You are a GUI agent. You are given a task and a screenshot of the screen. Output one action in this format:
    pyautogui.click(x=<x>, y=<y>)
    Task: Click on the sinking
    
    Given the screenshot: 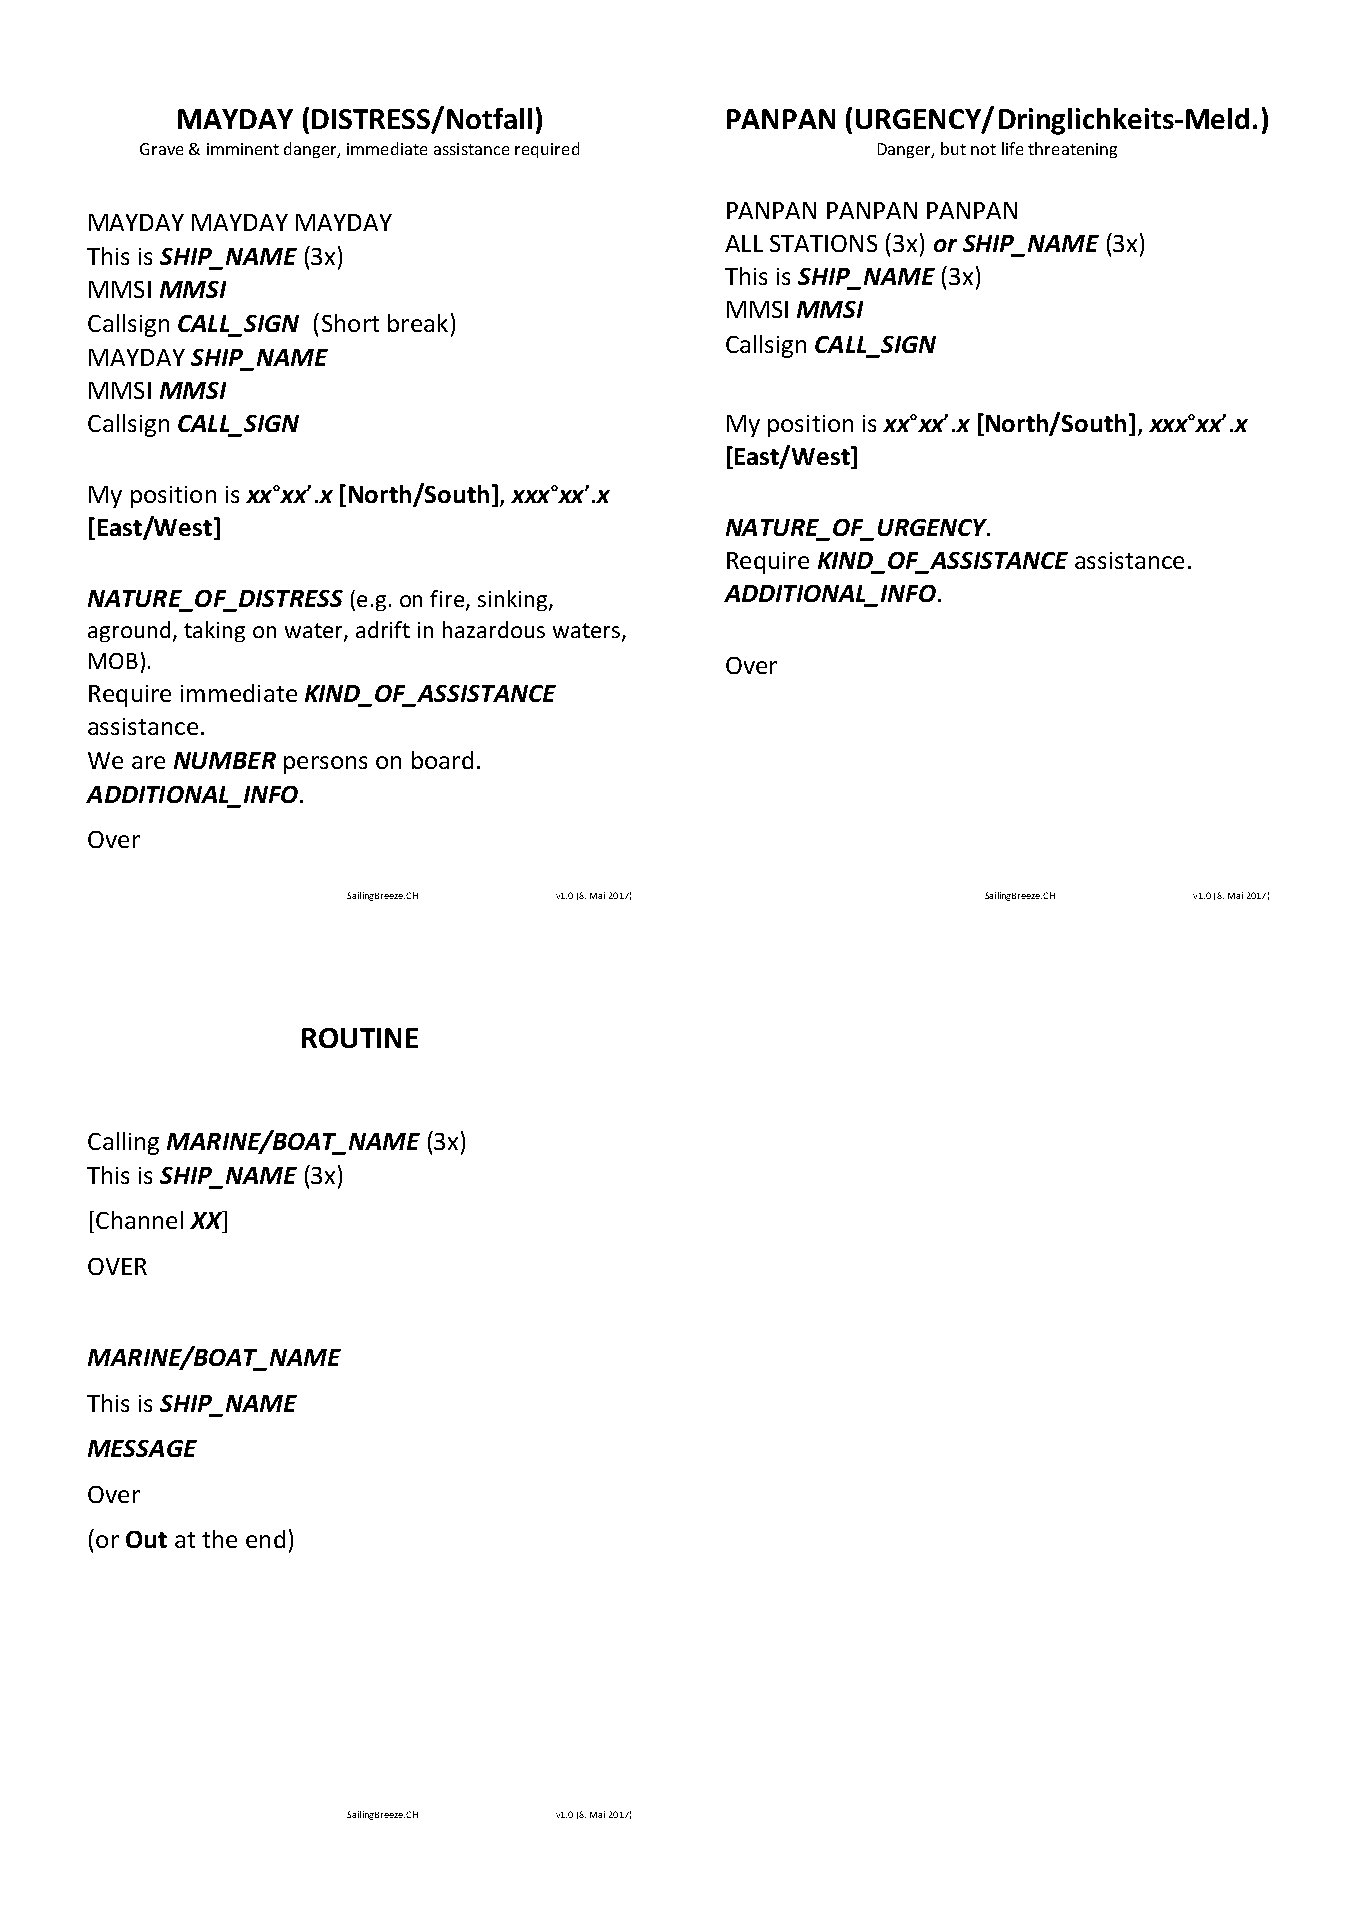 What is the action you would take?
    pyautogui.click(x=514, y=600)
